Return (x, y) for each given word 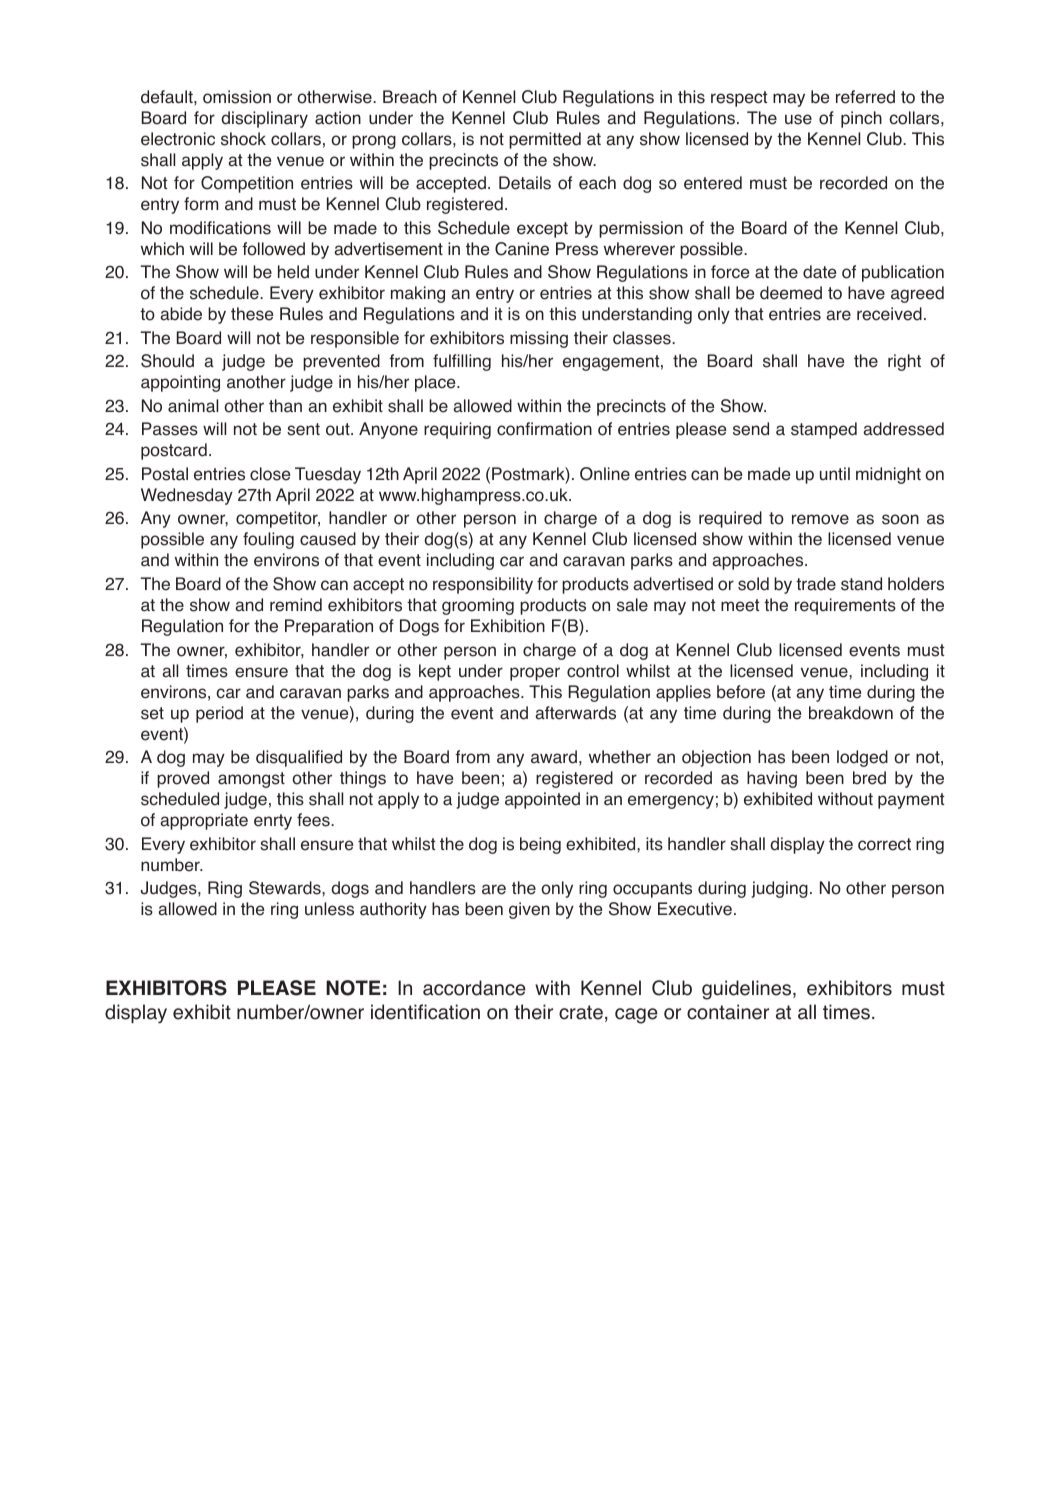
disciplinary (264, 119)
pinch (861, 119)
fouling (268, 540)
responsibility (483, 585)
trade (816, 584)
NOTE (353, 988)
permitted (545, 140)
